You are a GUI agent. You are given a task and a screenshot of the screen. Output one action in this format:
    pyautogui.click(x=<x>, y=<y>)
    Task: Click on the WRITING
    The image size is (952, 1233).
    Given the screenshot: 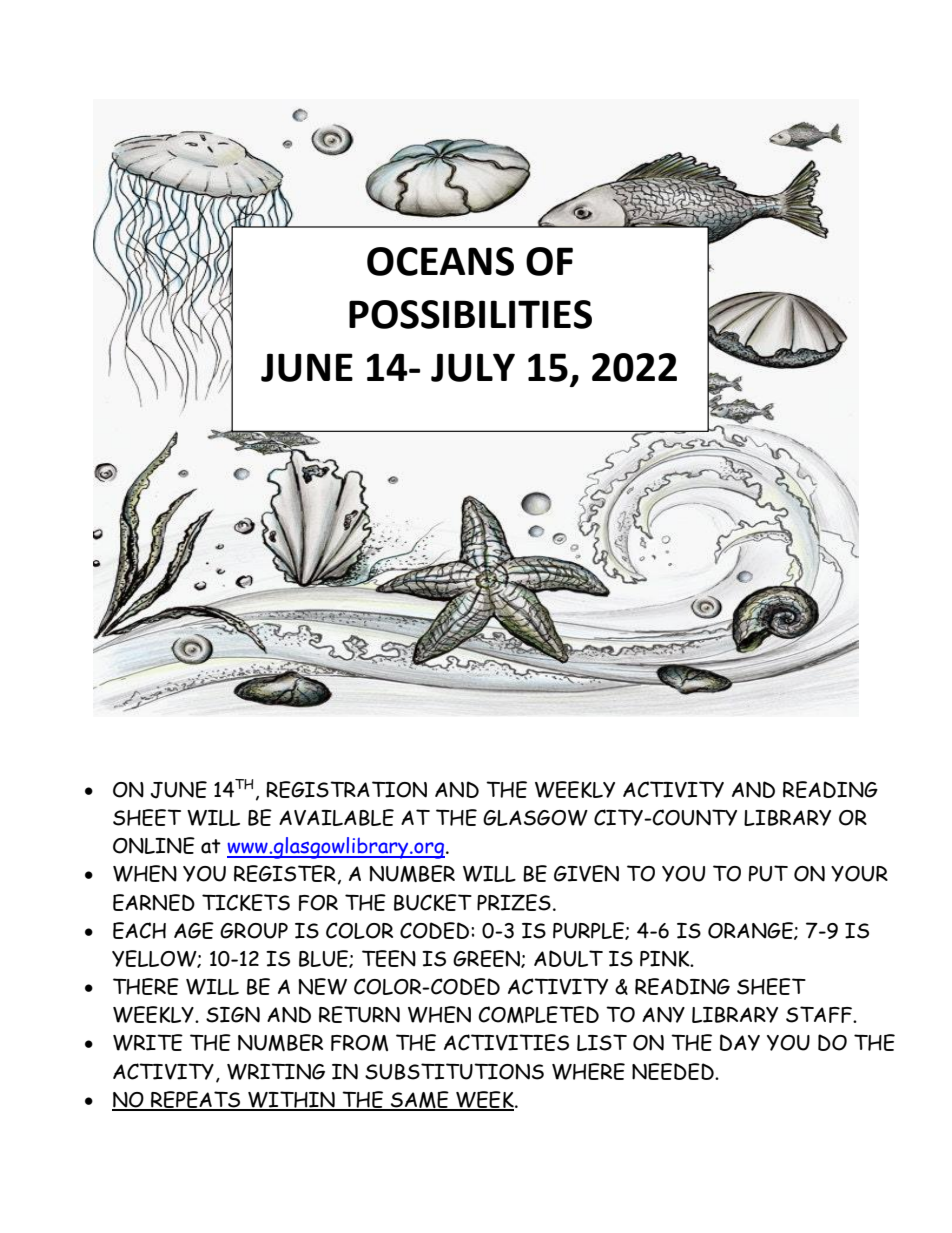 What is the action you would take?
    pyautogui.click(x=276, y=1071)
